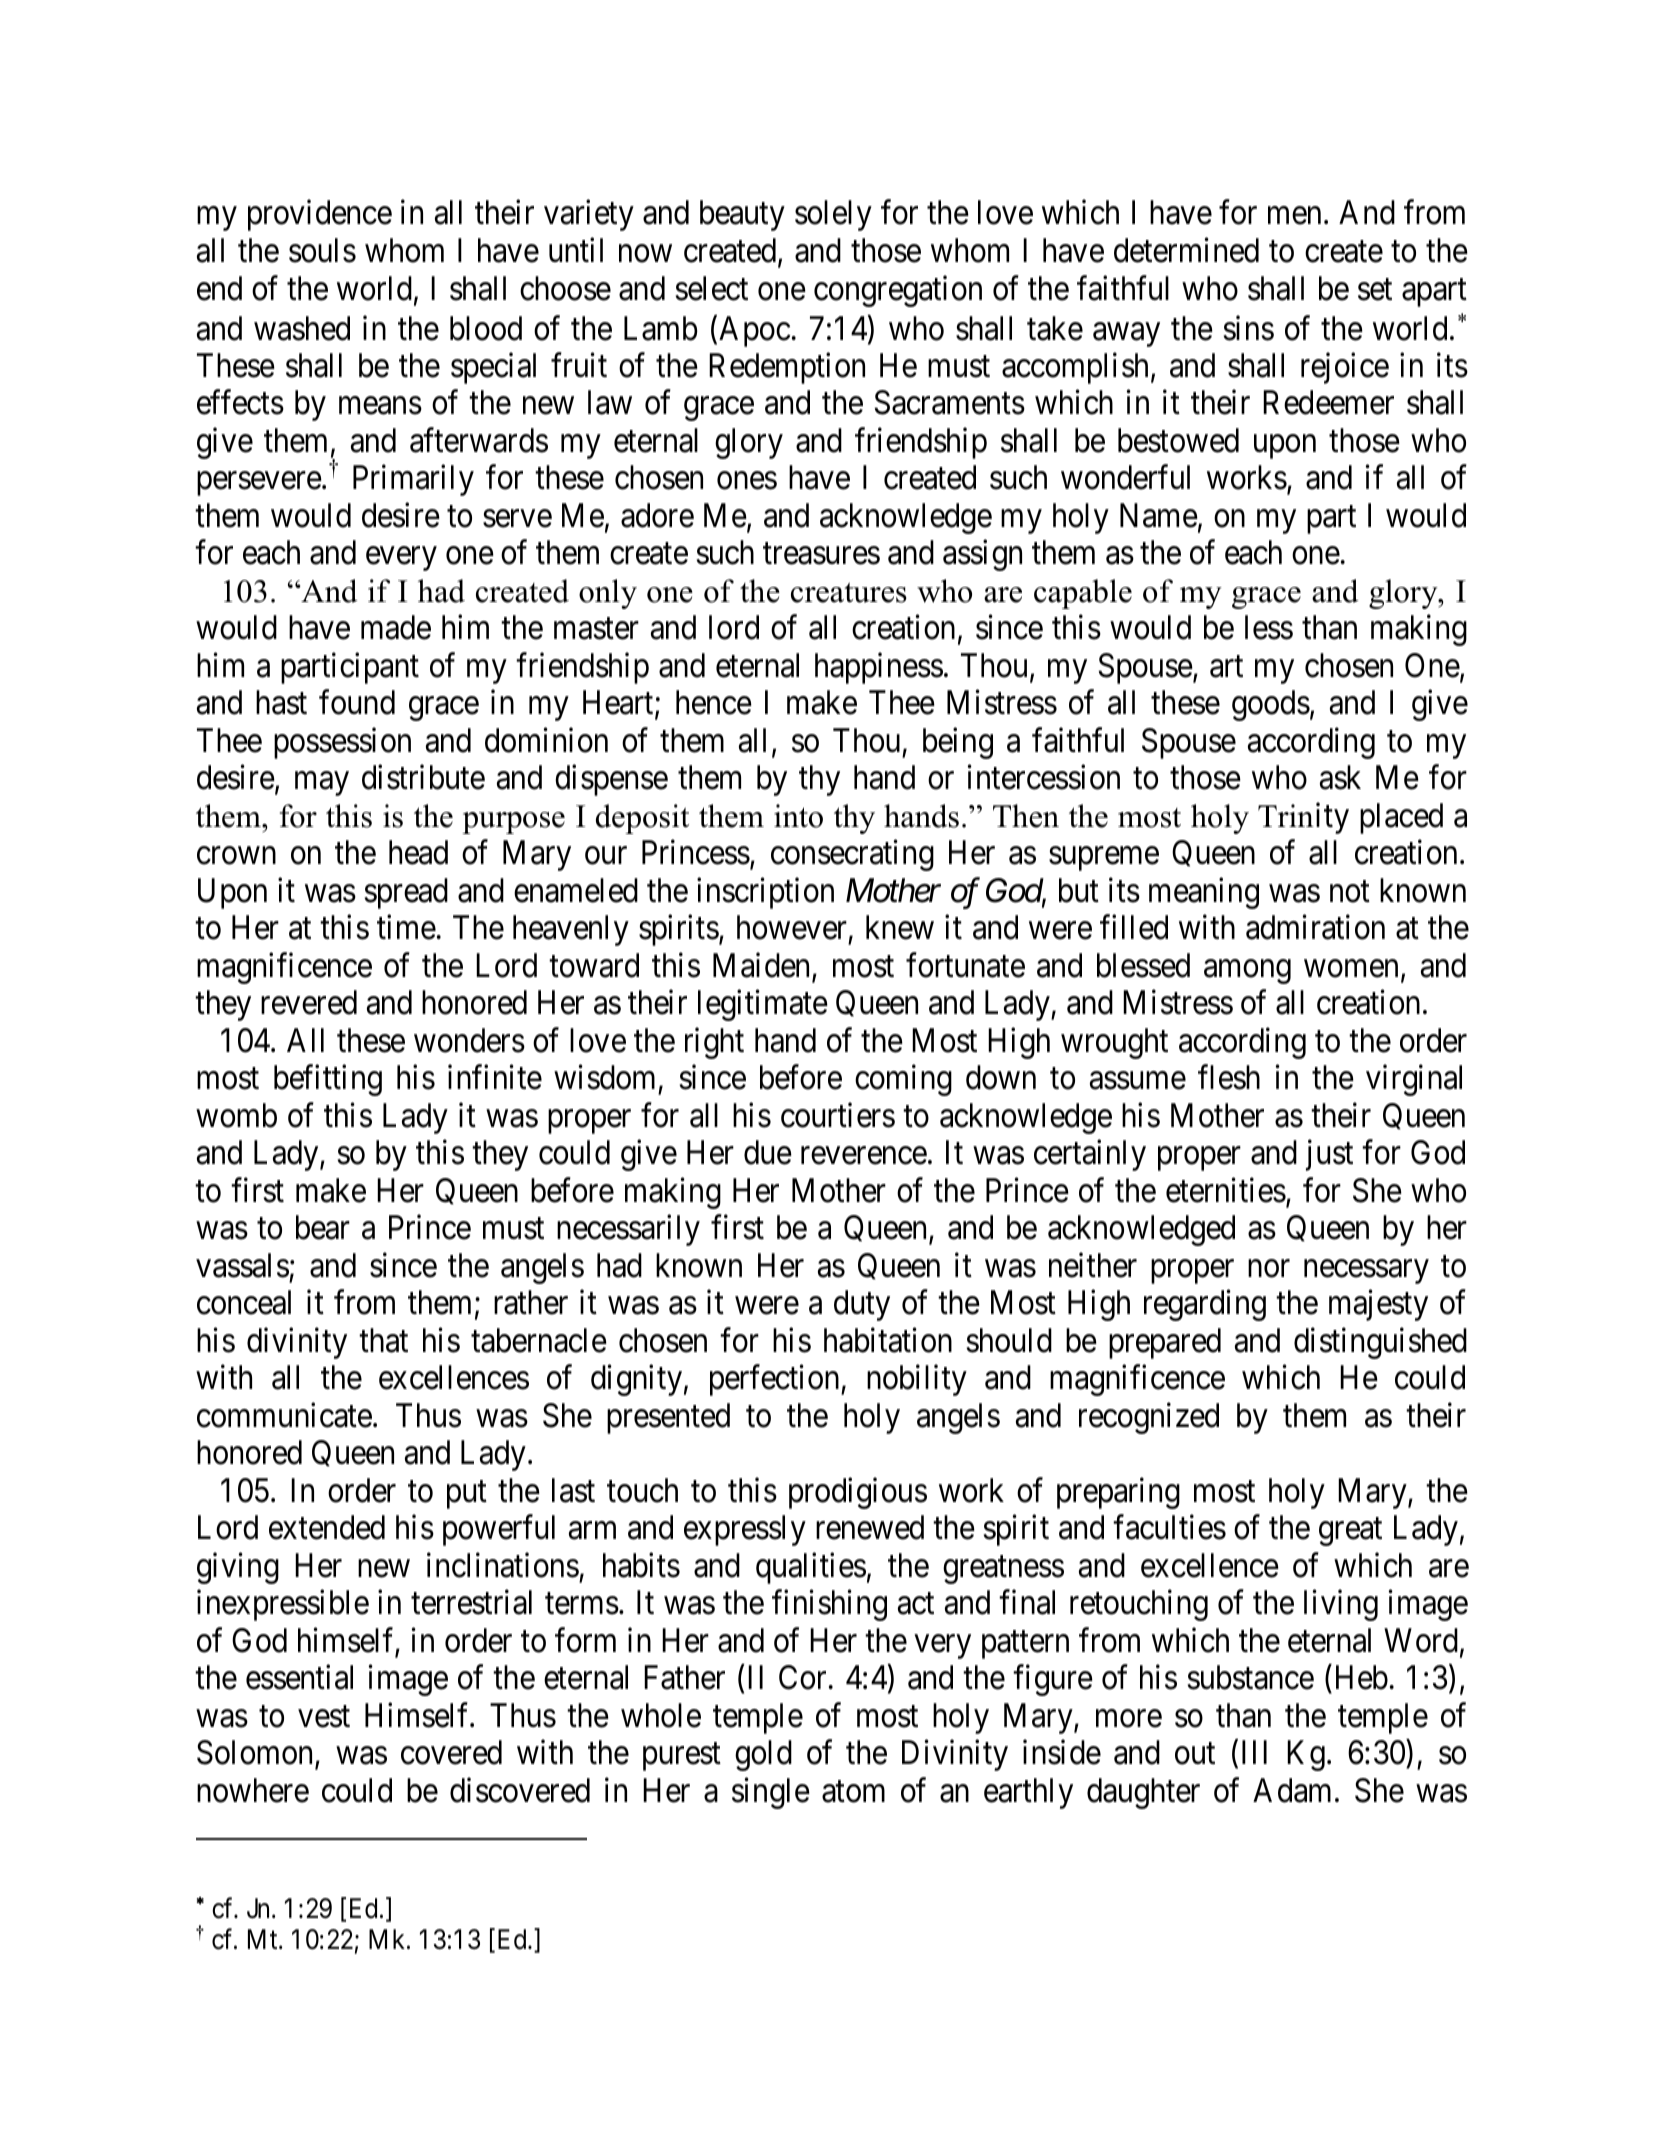 Image resolution: width=1663 pixels, height=2152 pixels. I want to click on revered, so click(309, 1002).
